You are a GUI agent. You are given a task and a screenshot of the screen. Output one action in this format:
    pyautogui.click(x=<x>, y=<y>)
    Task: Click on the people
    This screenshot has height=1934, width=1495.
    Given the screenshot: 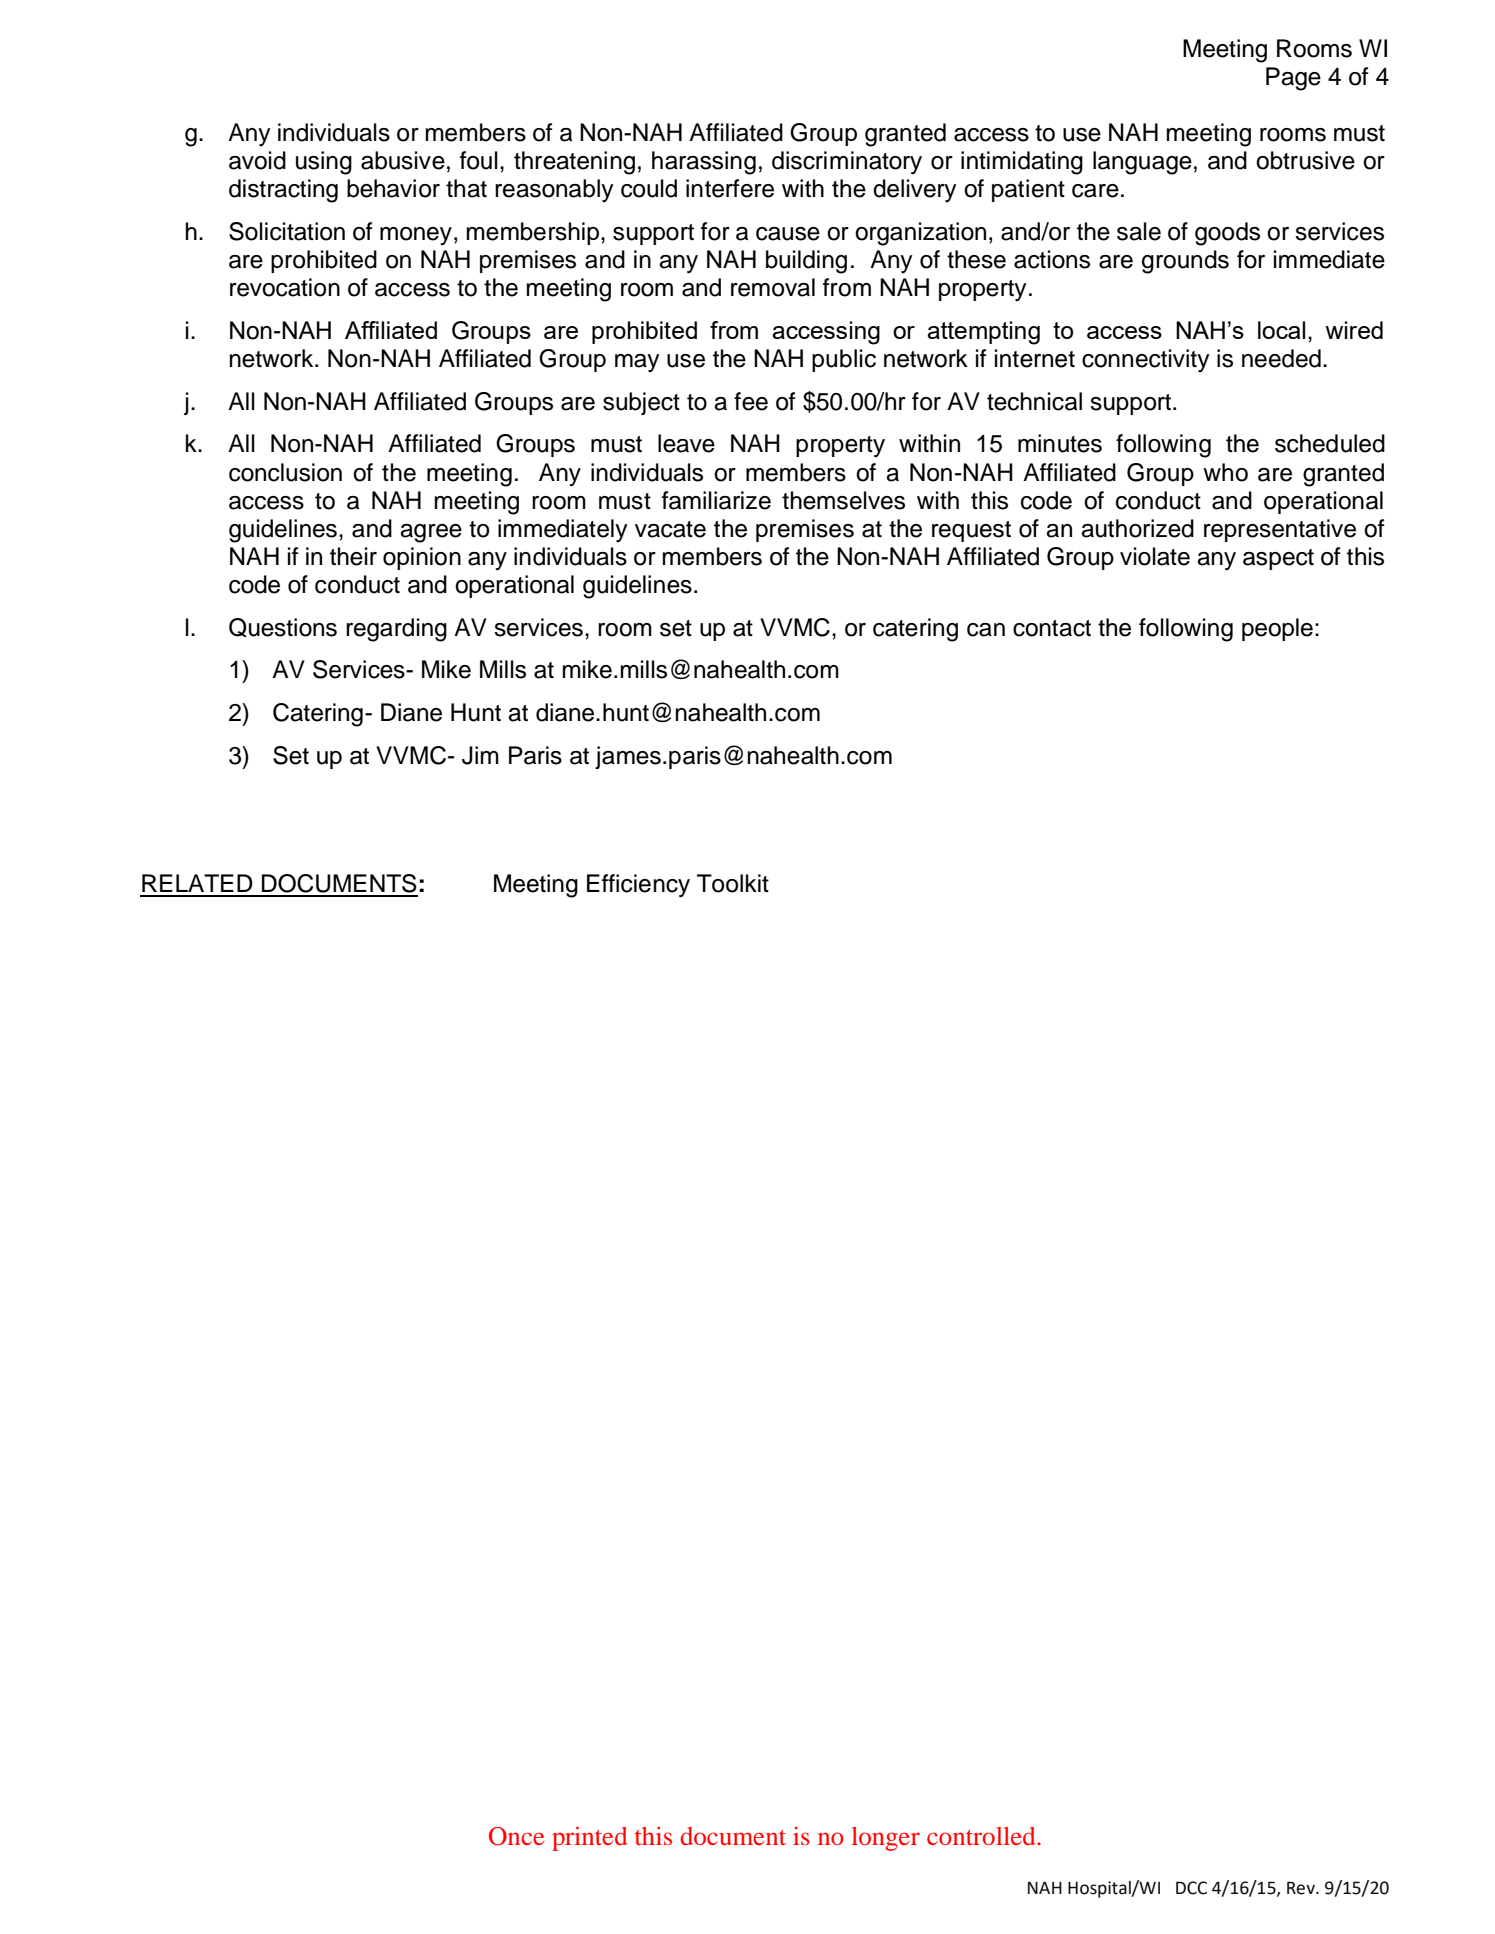 What is the action you would take?
    pyautogui.click(x=1277, y=629)
